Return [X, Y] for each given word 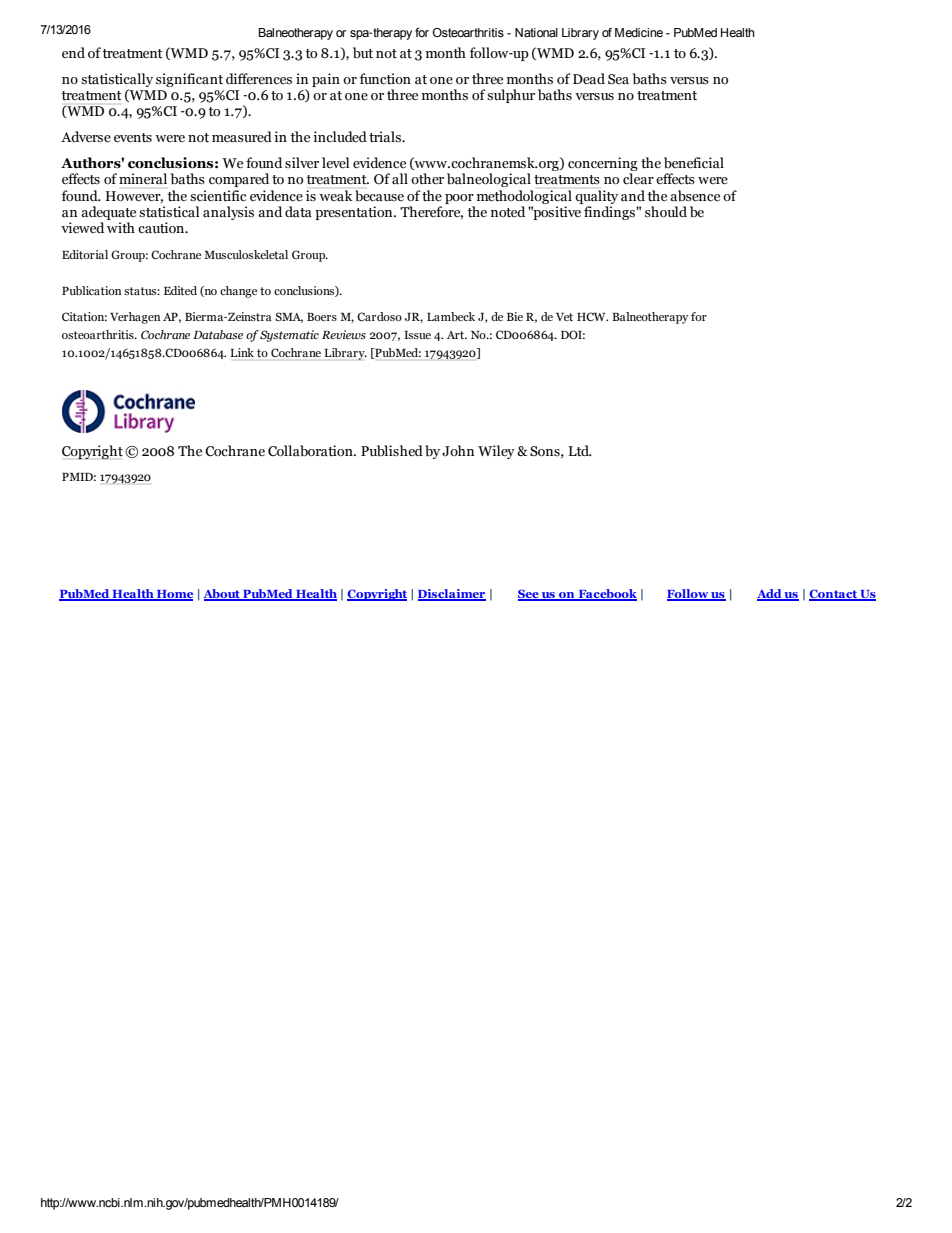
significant [189, 80]
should [666, 212]
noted [508, 212]
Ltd [579, 451]
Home [174, 595]
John [458, 451]
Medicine [639, 32]
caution [162, 228]
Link [242, 352]
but [363, 53]
